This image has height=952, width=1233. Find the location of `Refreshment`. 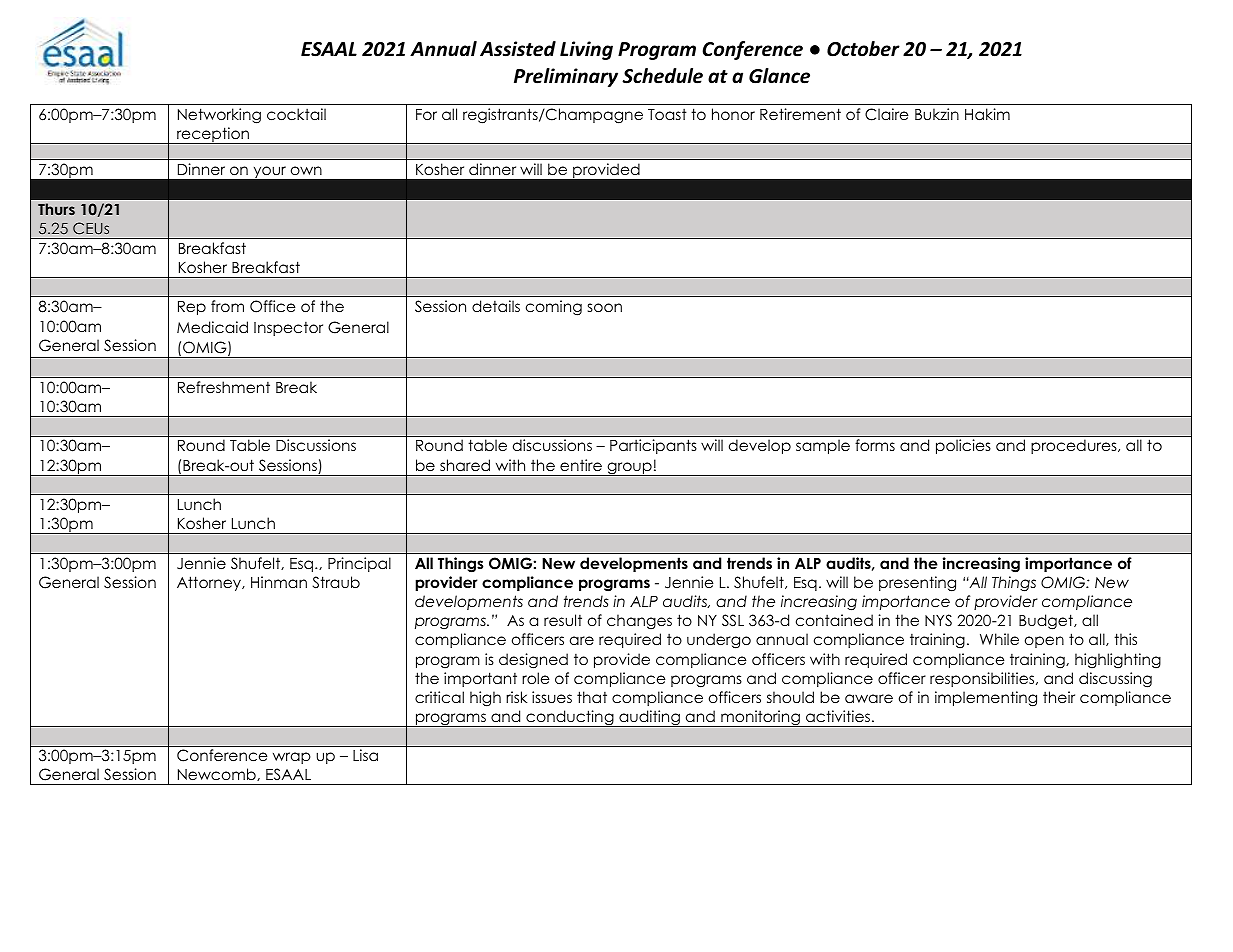

Refreshment is located at coordinates (224, 387).
